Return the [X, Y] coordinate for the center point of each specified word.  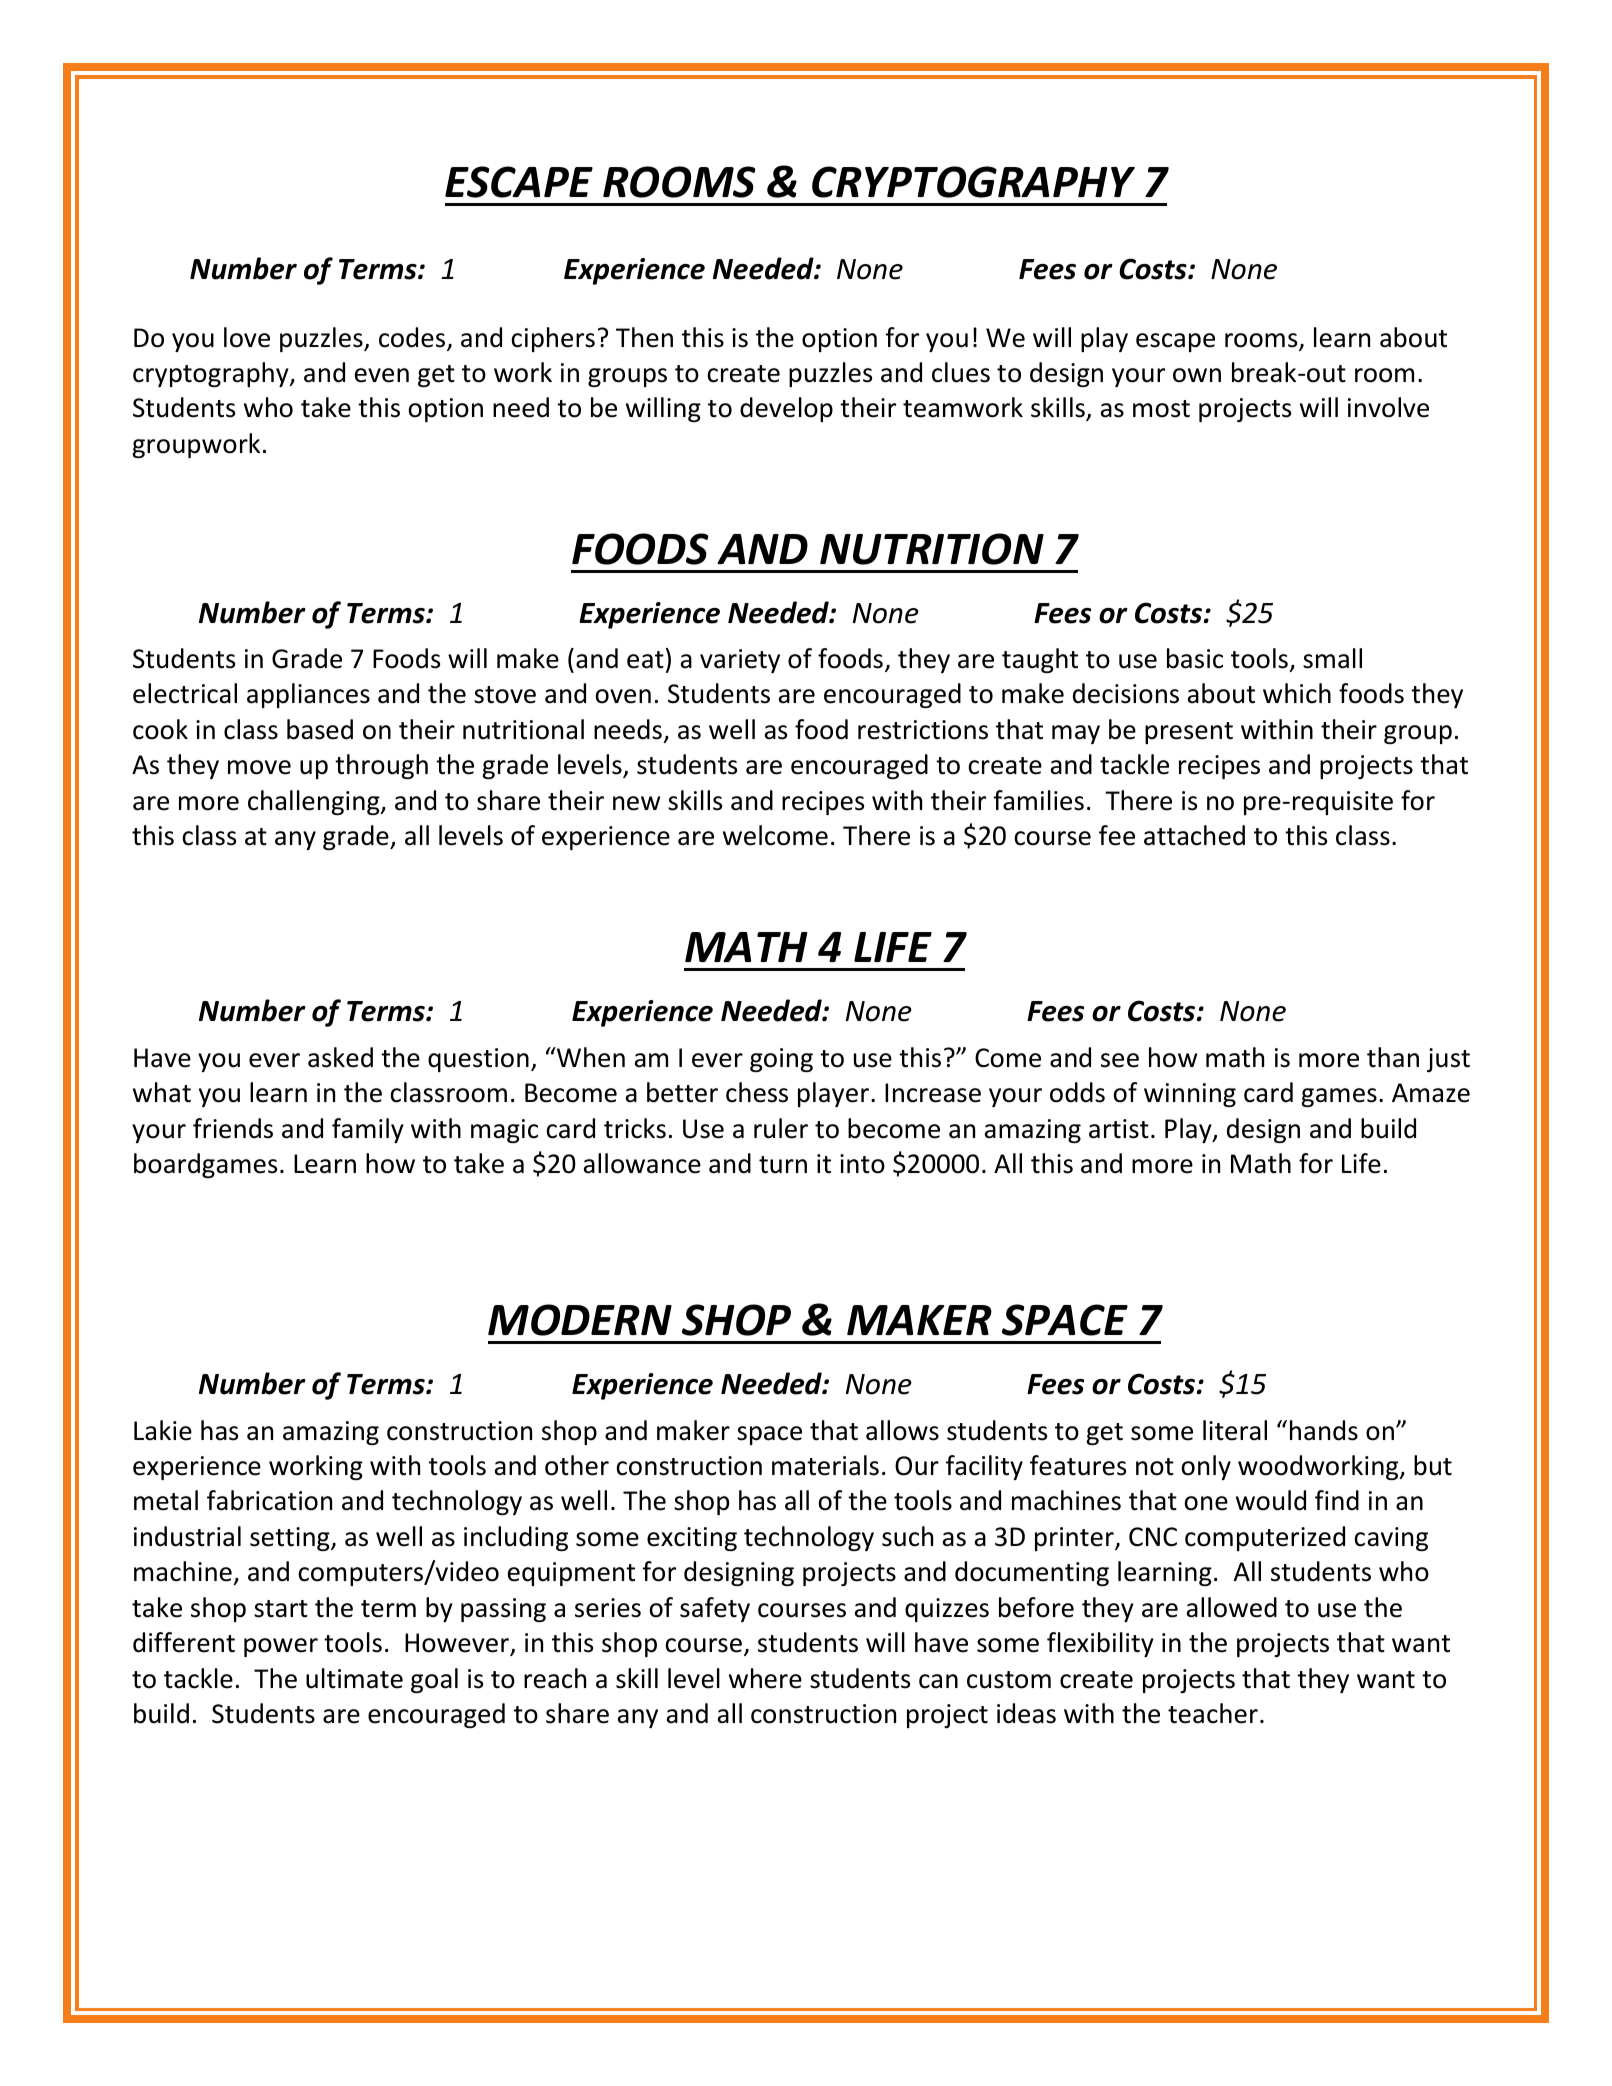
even [382, 375]
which [1297, 693]
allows [902, 1430]
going [781, 1060]
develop [786, 409]
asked [340, 1057]
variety [740, 661]
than [1393, 1057]
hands [1324, 1430]
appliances [308, 695]
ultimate [354, 1678]
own [1197, 375]
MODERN [580, 1320]
